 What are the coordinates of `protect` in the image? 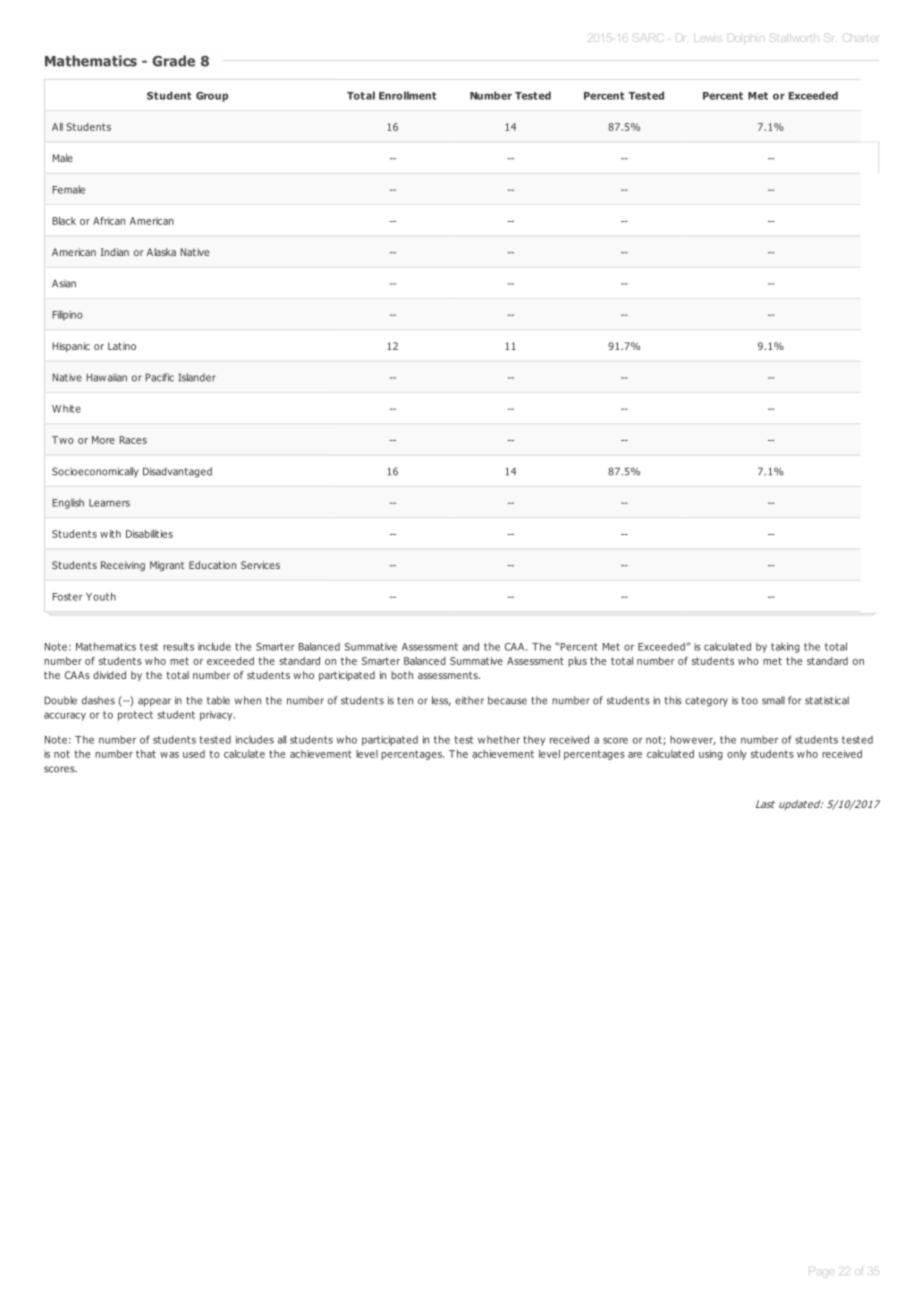 It's located at (135, 716).
